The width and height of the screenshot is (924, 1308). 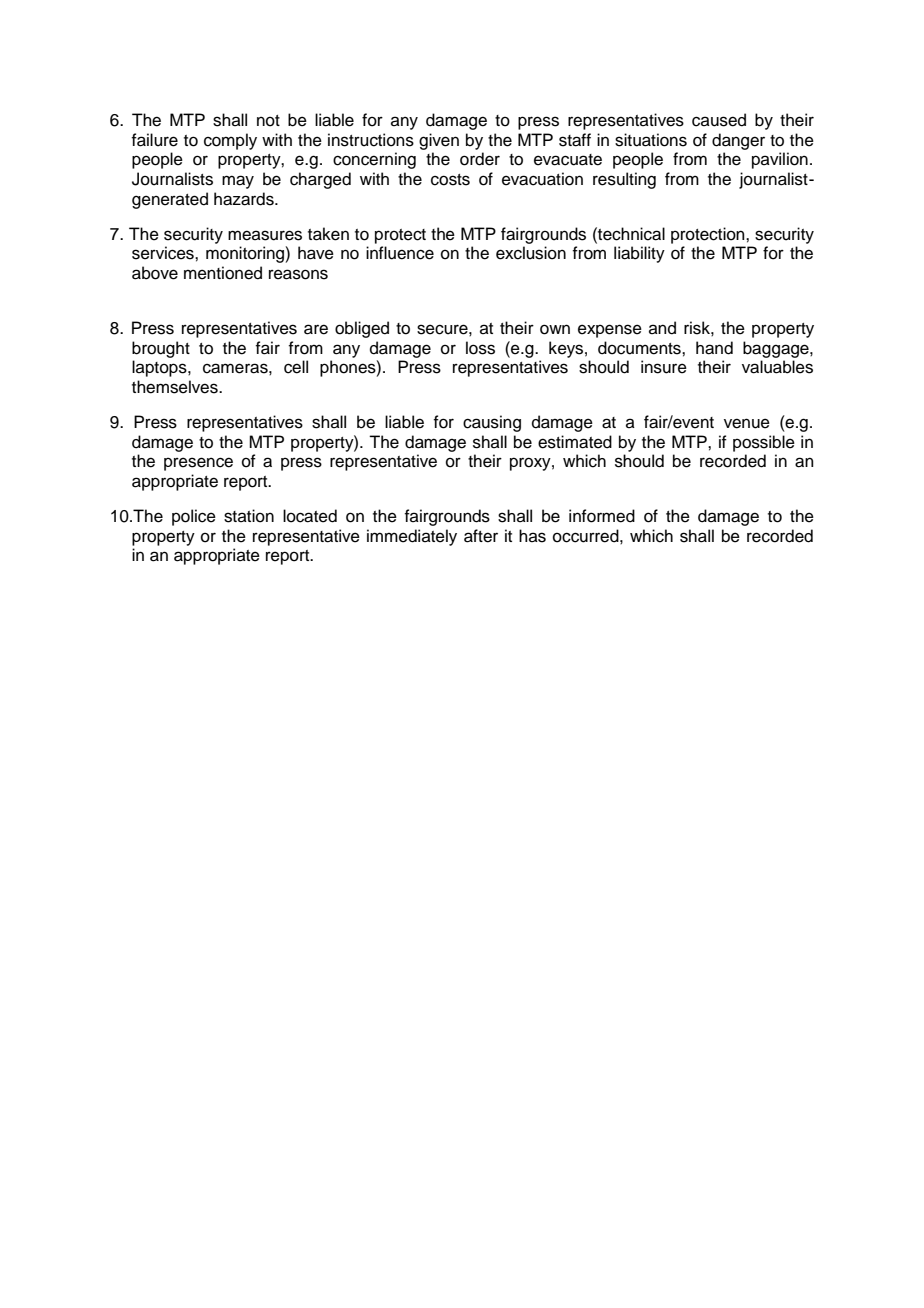 What do you see at coordinates (747, 423) in the screenshot?
I see `venue` at bounding box center [747, 423].
